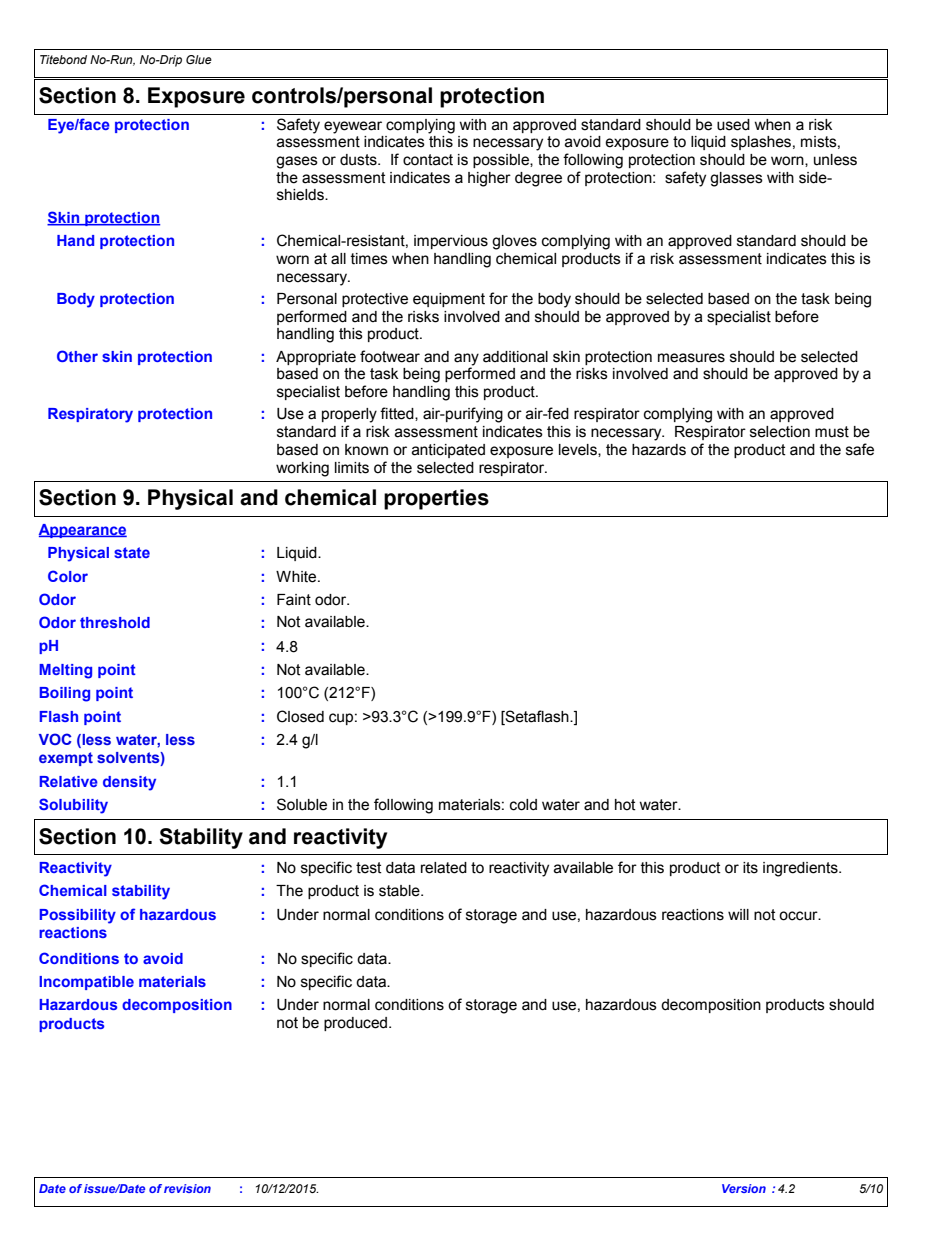  What do you see at coordinates (448, 451) in the screenshot?
I see `anticipated` at bounding box center [448, 451].
